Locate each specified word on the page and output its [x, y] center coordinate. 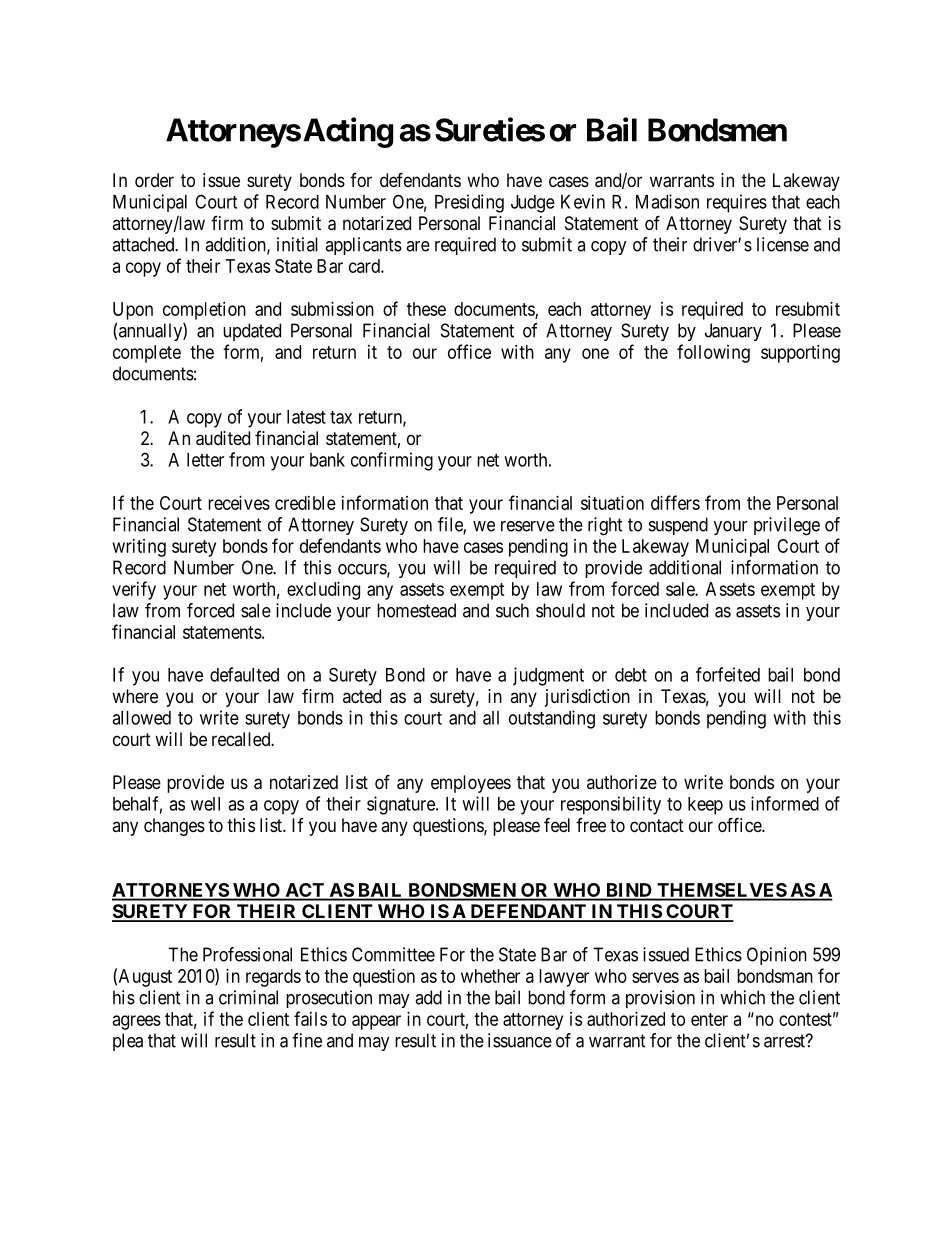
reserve [528, 526]
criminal [248, 997]
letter [205, 460]
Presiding [469, 203]
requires [737, 203]
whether [490, 976]
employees [471, 784]
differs [675, 502]
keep [705, 806]
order [154, 180]
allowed [141, 718]
